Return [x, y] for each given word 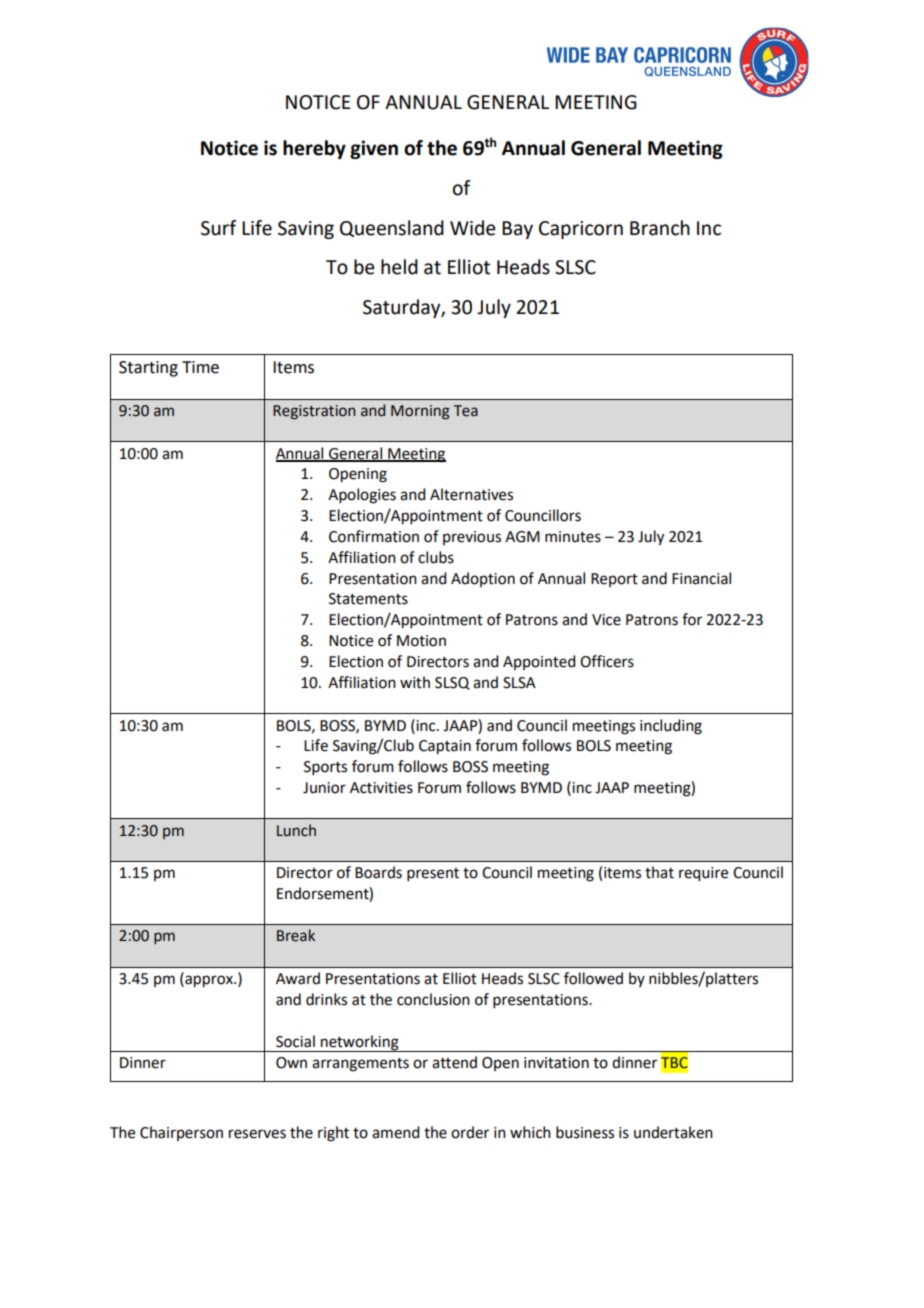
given [374, 149]
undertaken [673, 1132]
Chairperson [181, 1133]
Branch [660, 228]
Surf [219, 228]
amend [395, 1132]
